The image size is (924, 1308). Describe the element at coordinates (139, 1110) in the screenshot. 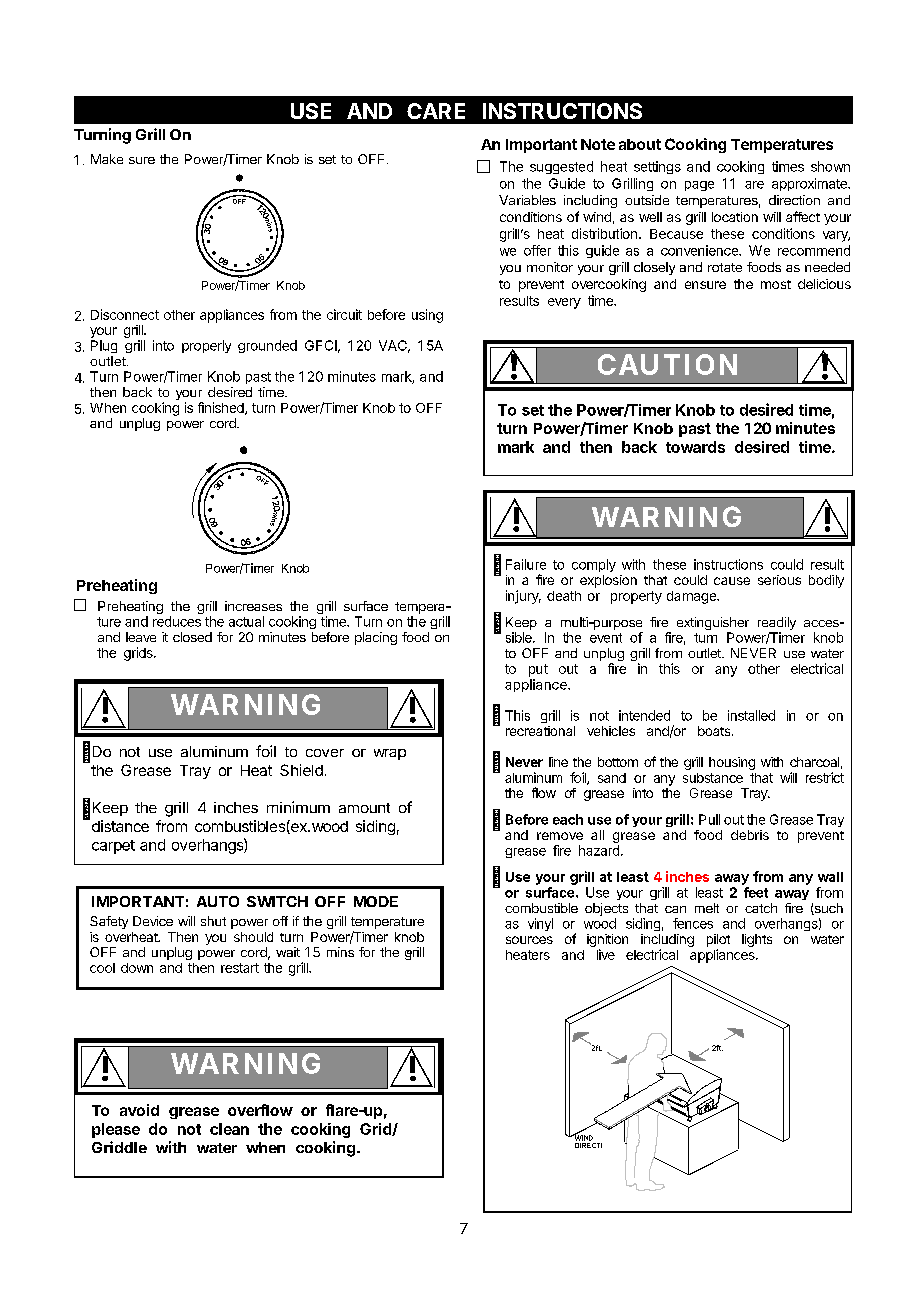

I see `avoid` at that location.
